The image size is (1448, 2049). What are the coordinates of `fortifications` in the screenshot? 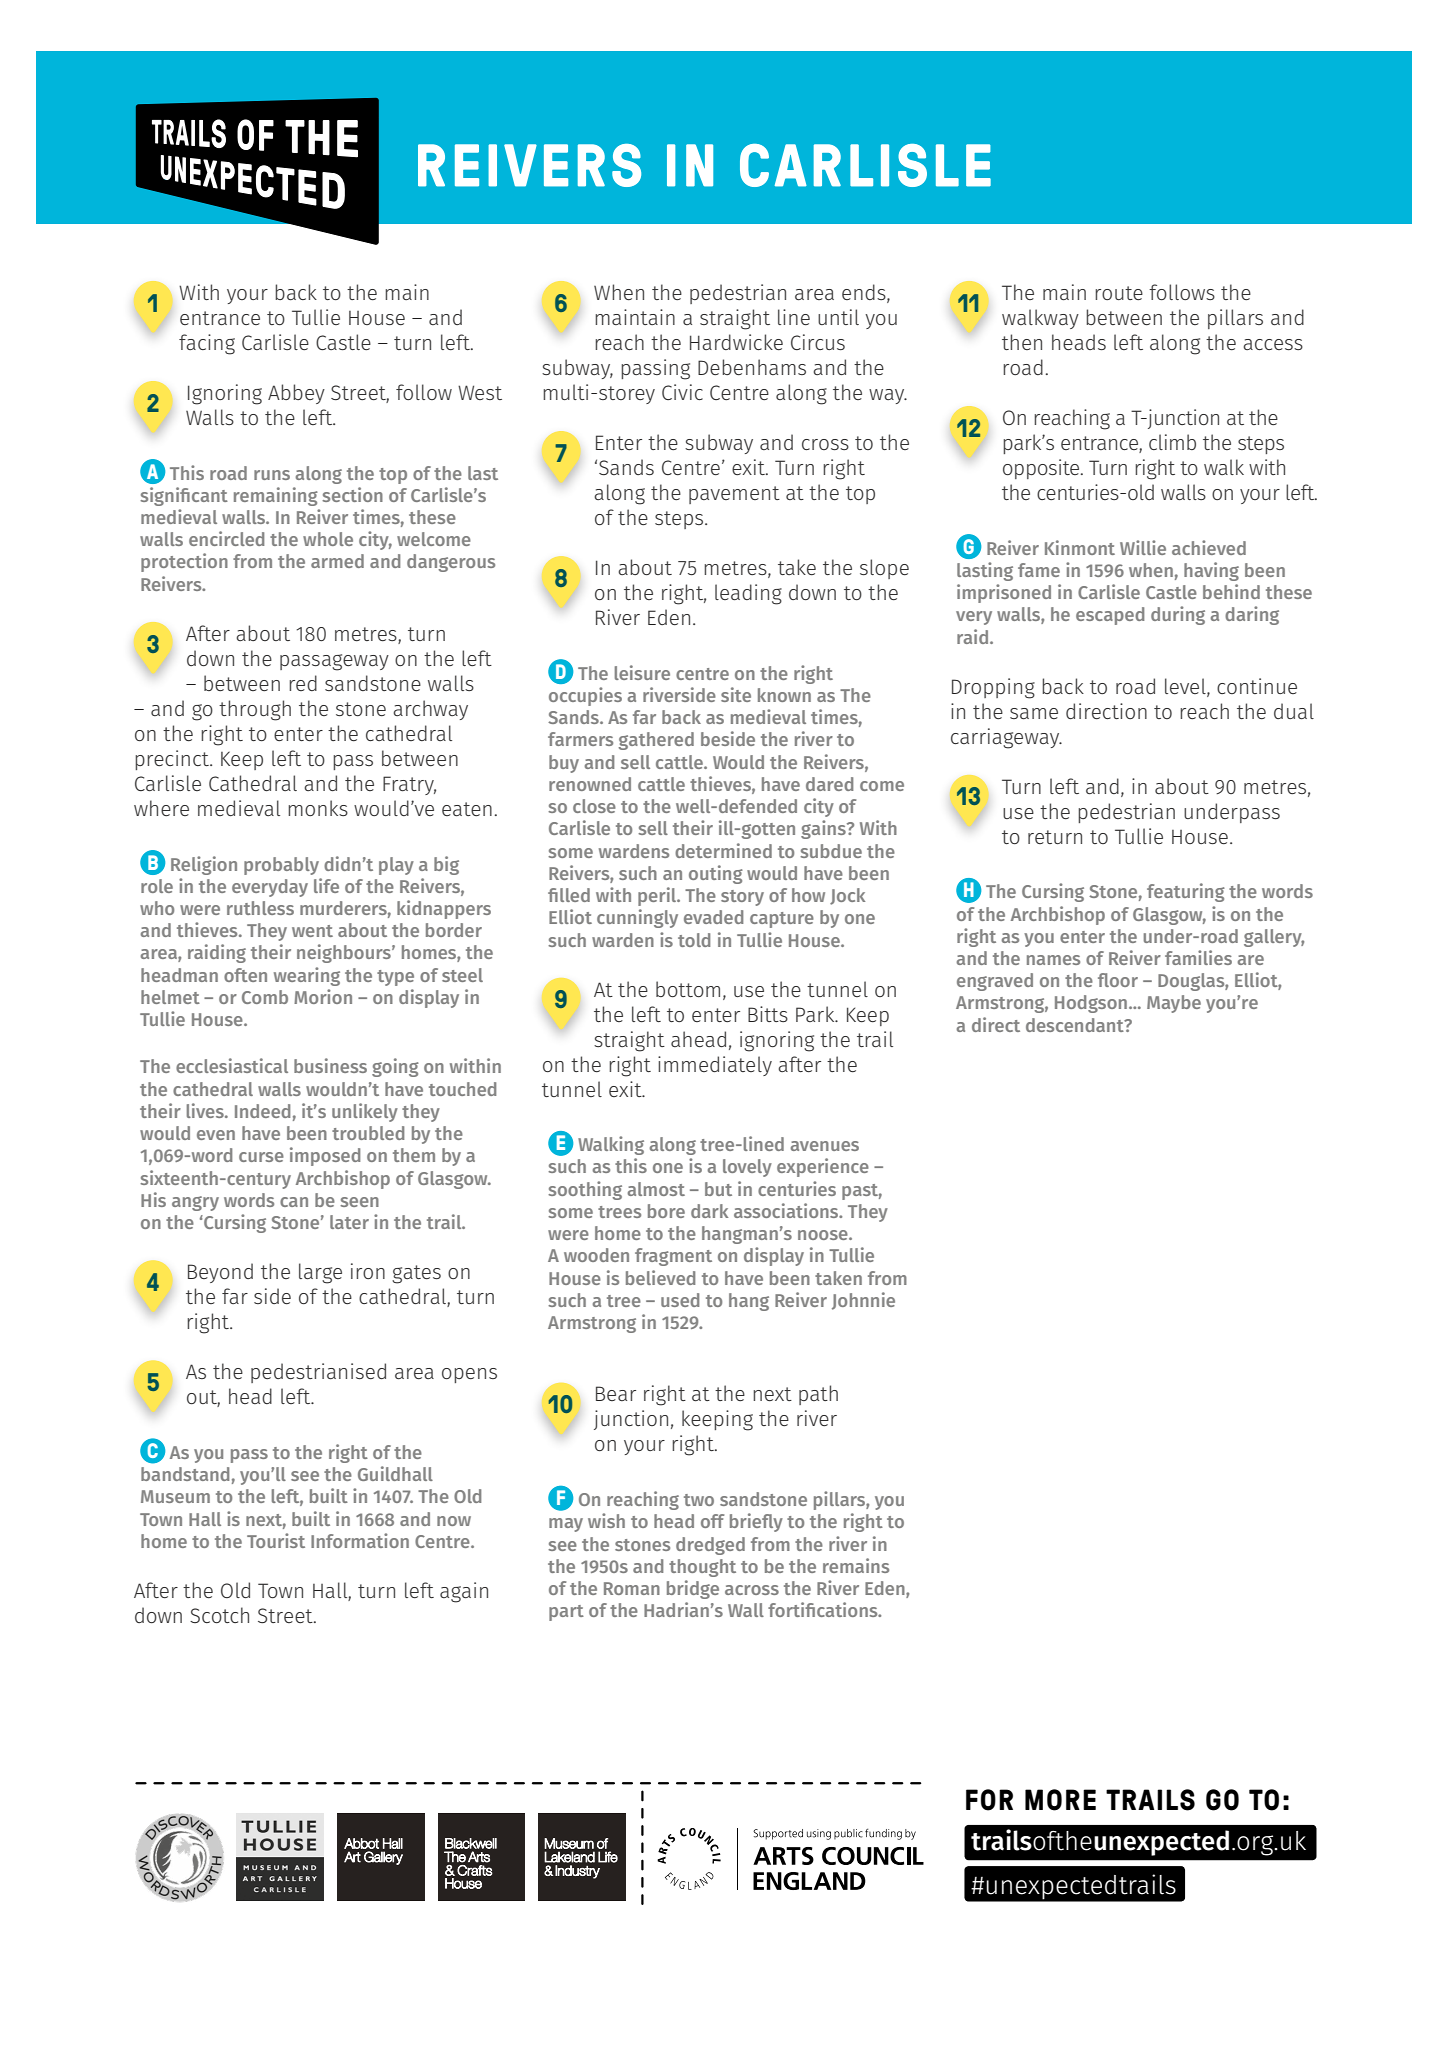 It's located at (824, 1609).
